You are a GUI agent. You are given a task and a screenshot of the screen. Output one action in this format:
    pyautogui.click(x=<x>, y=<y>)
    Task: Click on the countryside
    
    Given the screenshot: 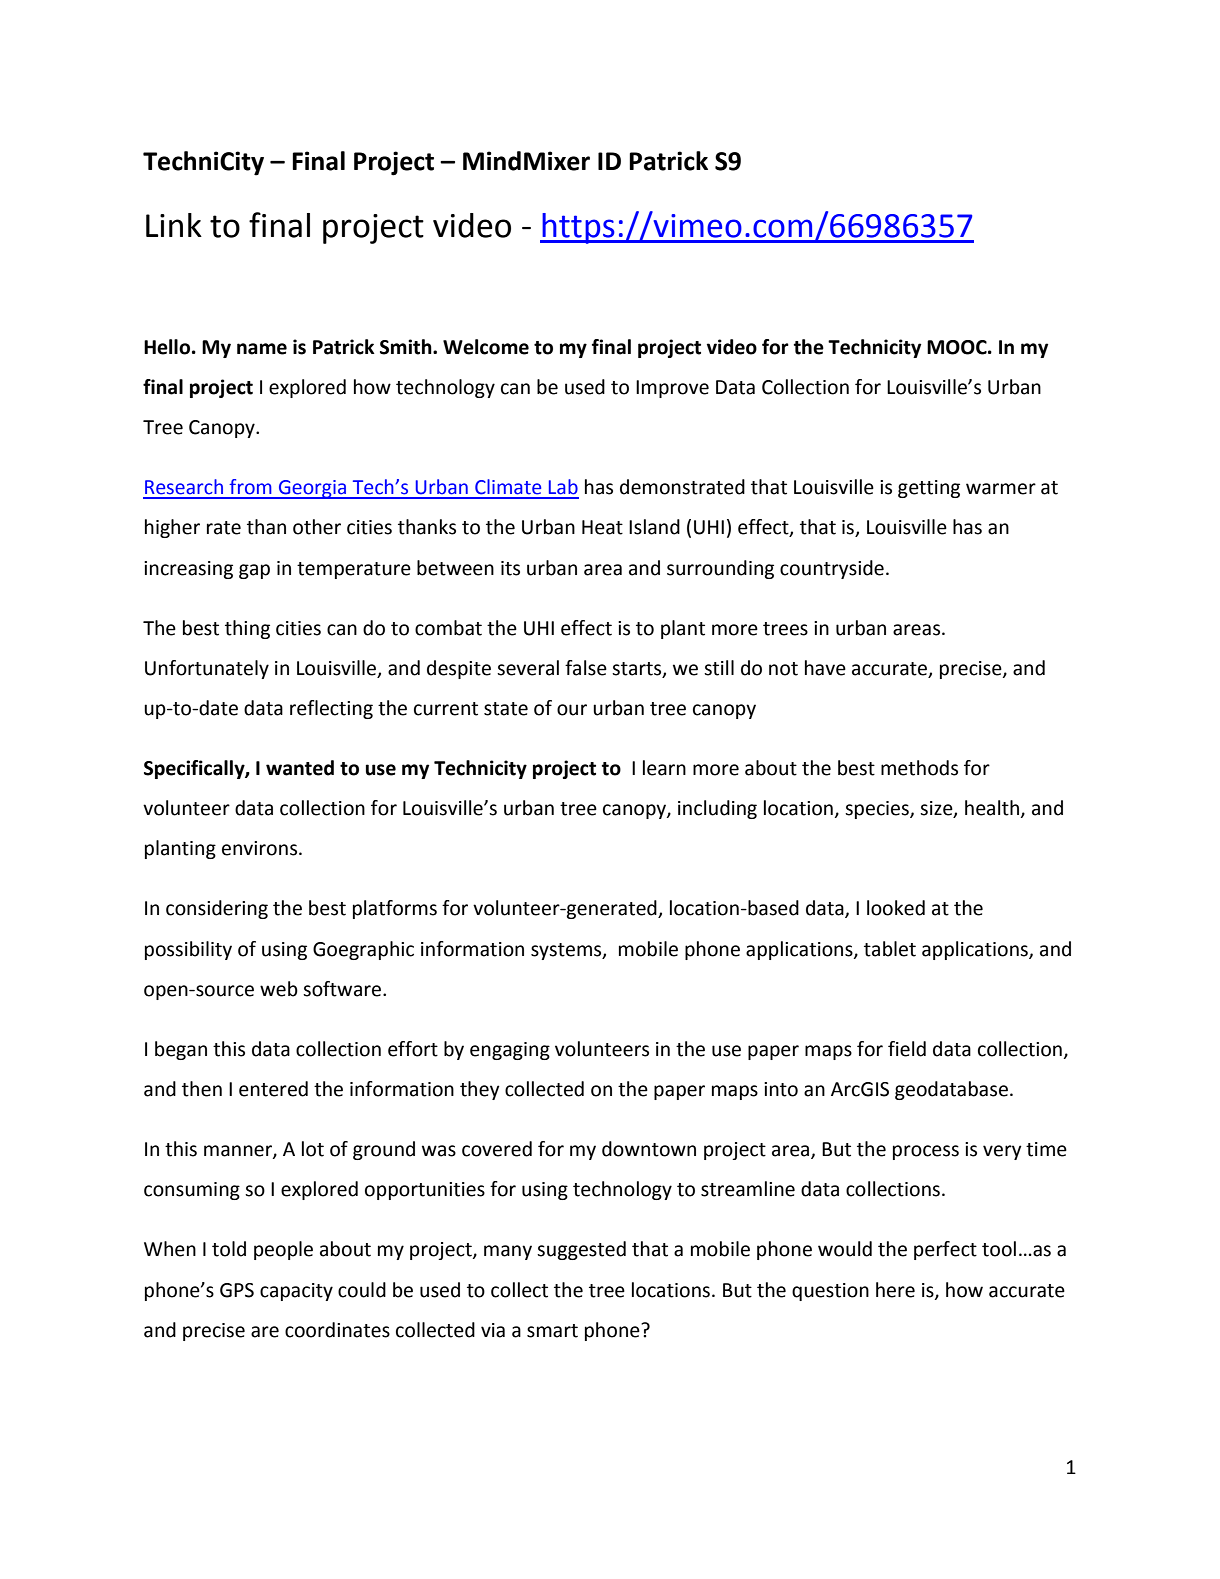 What is the action you would take?
    pyautogui.click(x=832, y=569)
